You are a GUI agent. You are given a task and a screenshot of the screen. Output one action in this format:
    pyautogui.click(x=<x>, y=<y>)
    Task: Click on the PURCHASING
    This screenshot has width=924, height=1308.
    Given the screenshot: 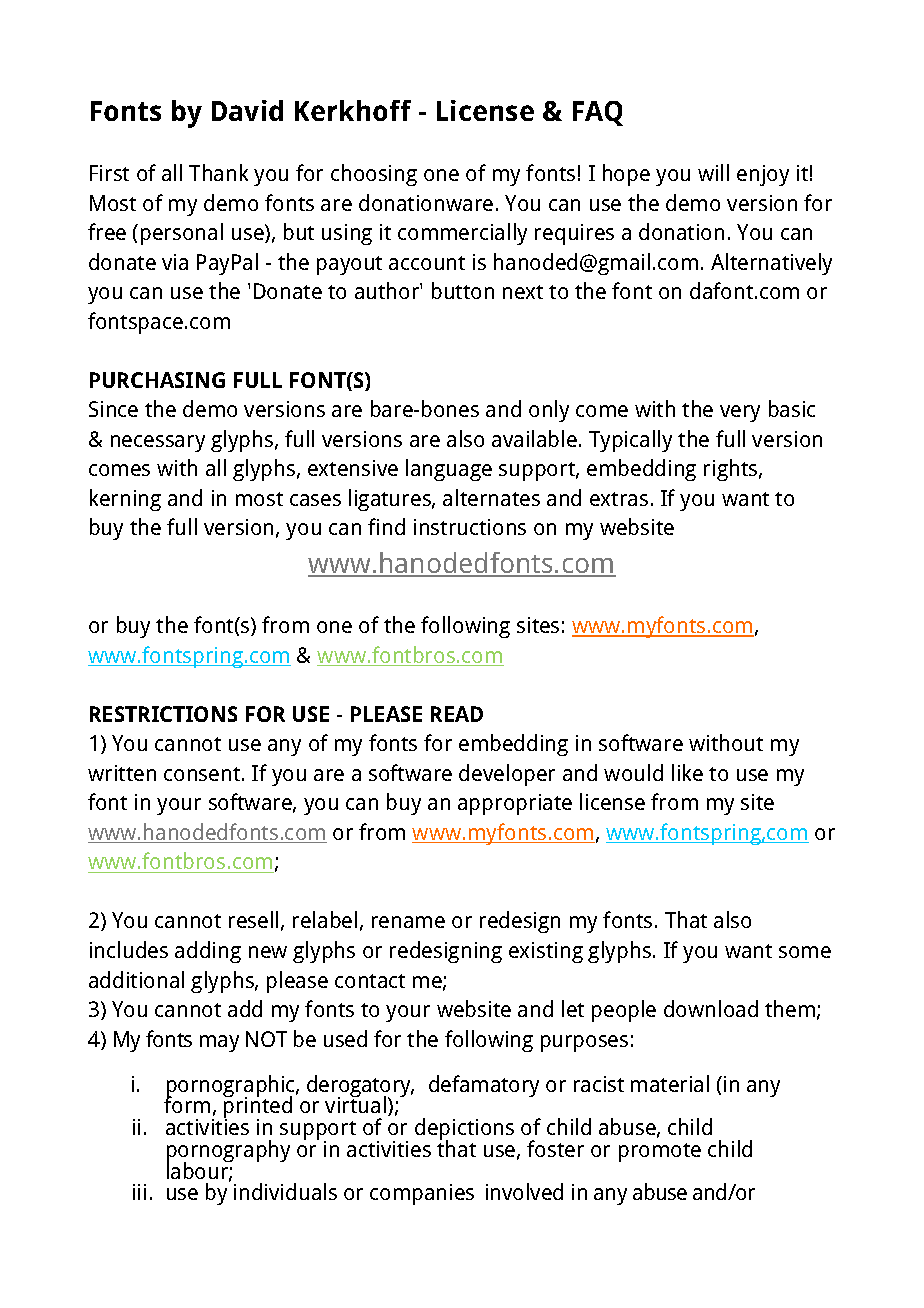 What is the action you would take?
    pyautogui.click(x=157, y=380)
